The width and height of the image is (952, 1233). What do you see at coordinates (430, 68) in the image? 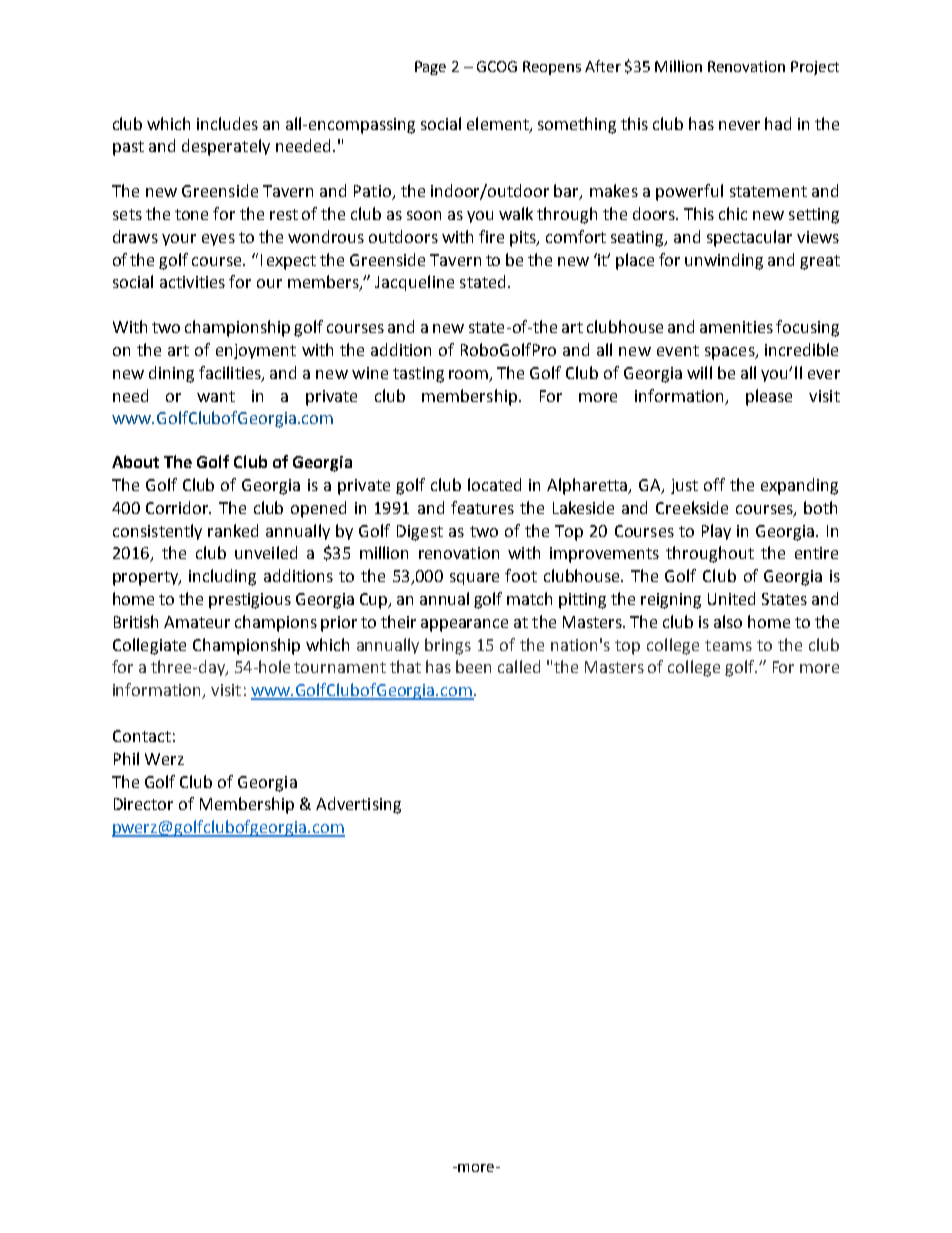
I see `Page` at bounding box center [430, 68].
